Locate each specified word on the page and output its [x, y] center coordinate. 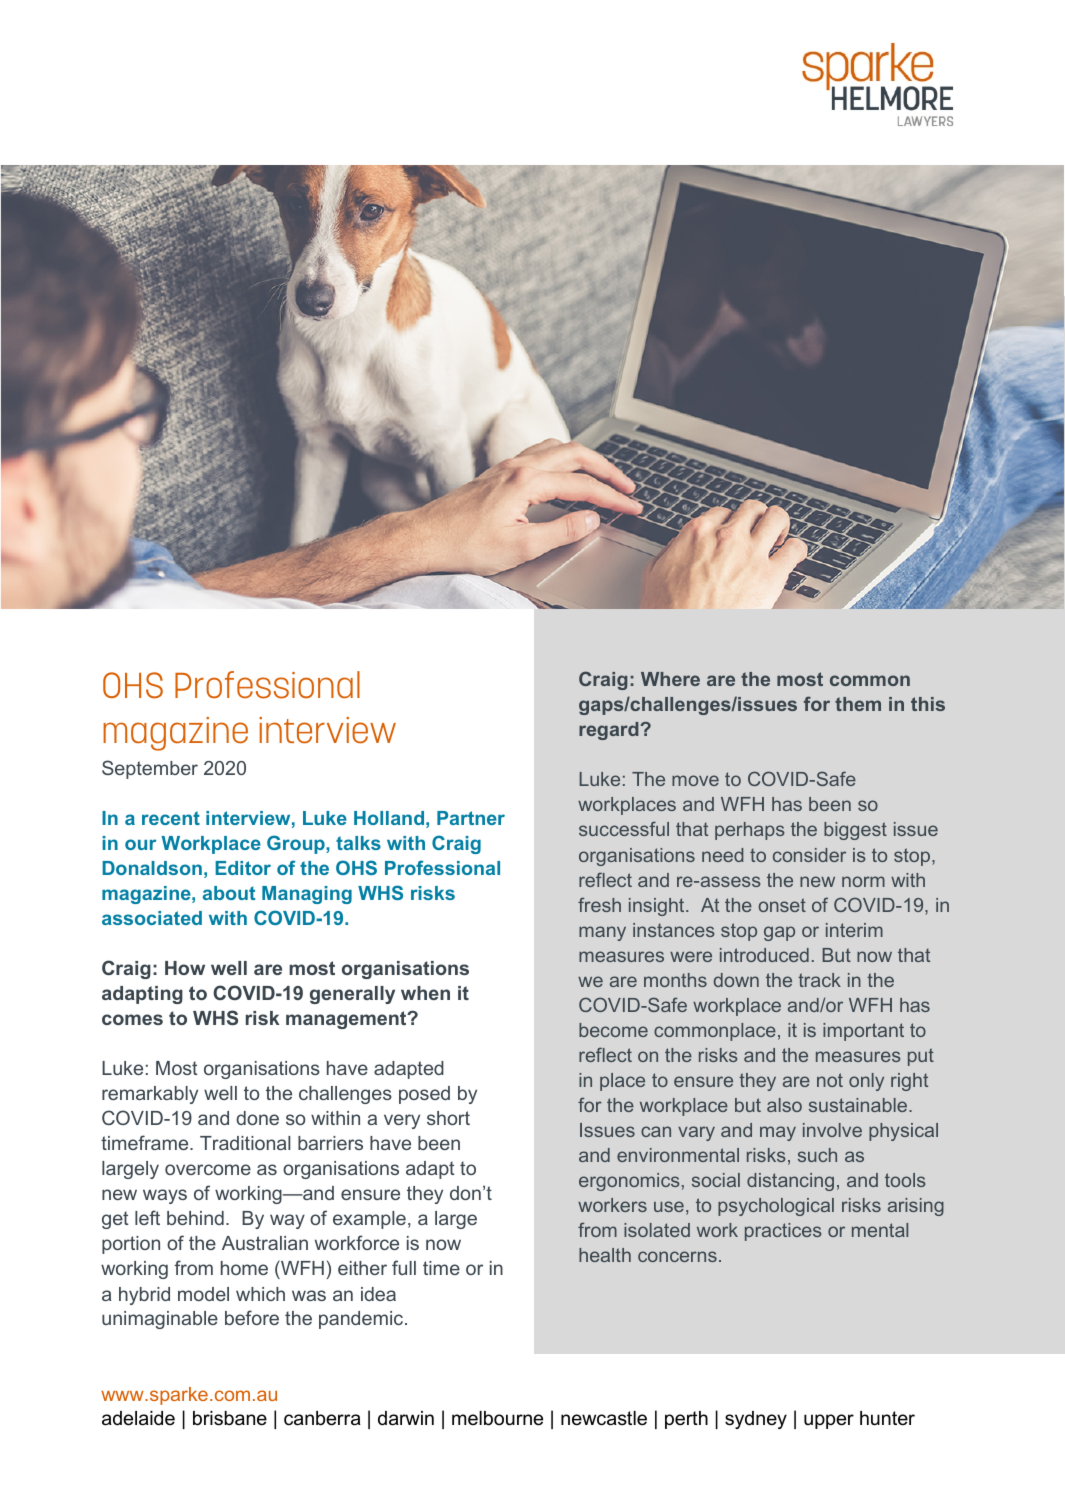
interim [854, 930]
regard [610, 731]
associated [152, 918]
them [858, 704]
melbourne [497, 1418]
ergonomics [629, 1182]
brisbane [230, 1418]
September [150, 769]
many [602, 933]
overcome [208, 1169]
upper [829, 1421]
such [817, 1155]
